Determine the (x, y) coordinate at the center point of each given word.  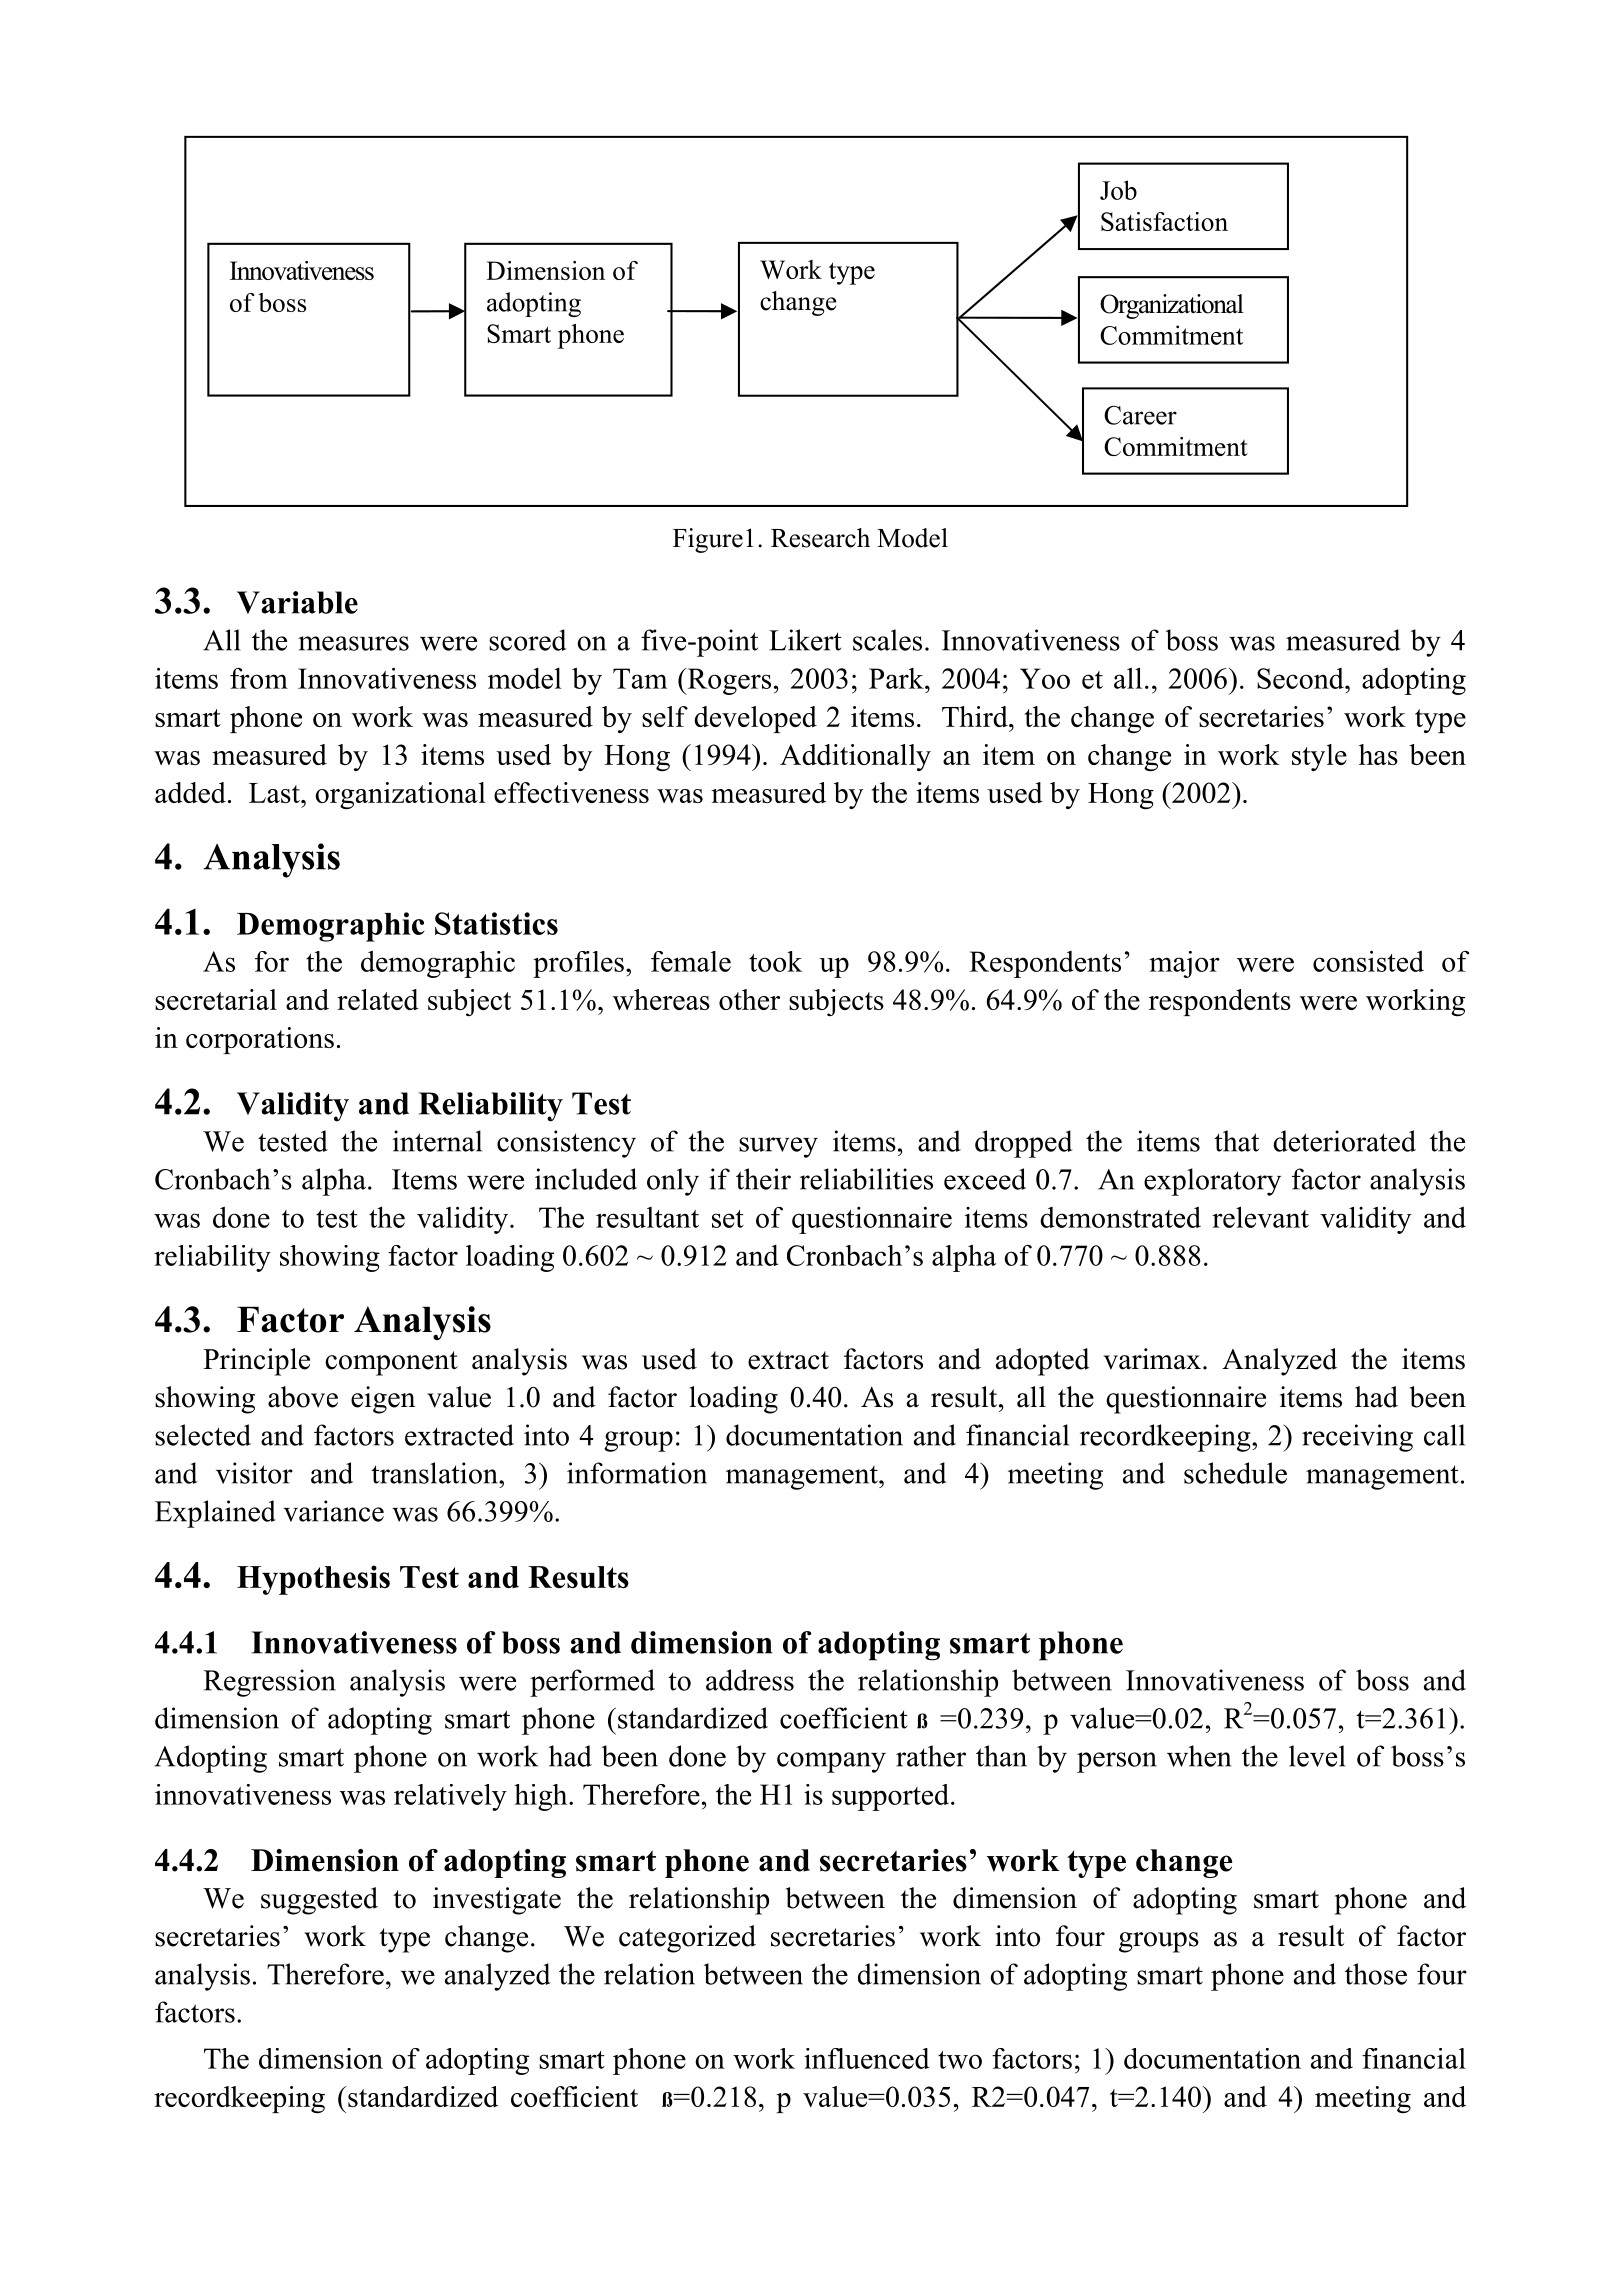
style (1319, 757)
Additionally (855, 757)
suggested (319, 1901)
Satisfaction (1164, 221)
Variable (297, 602)
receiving (1357, 1438)
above (303, 1397)
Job (1118, 190)
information (637, 1473)
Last (275, 793)
